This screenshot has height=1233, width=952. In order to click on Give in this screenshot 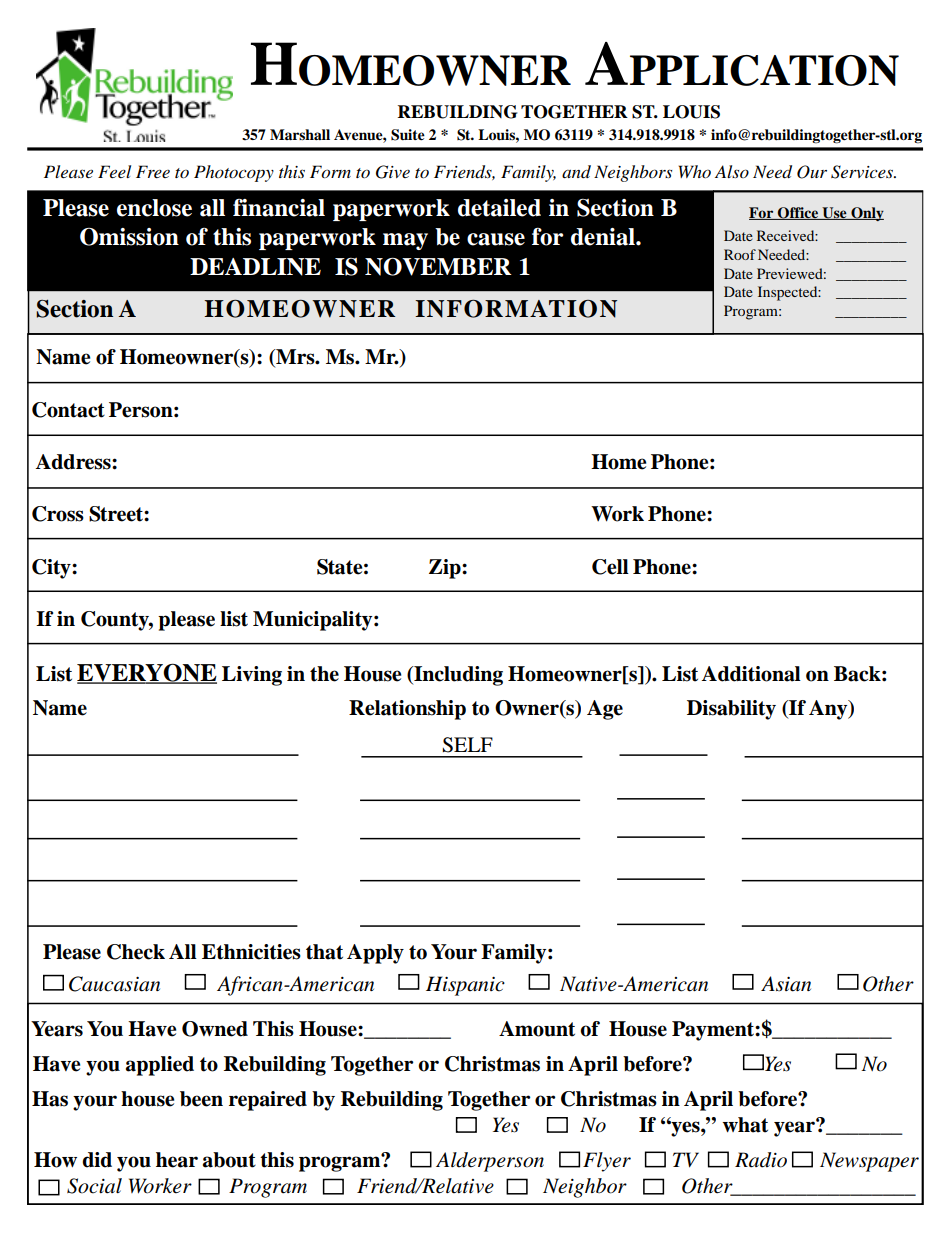, I will do `click(393, 172)`.
